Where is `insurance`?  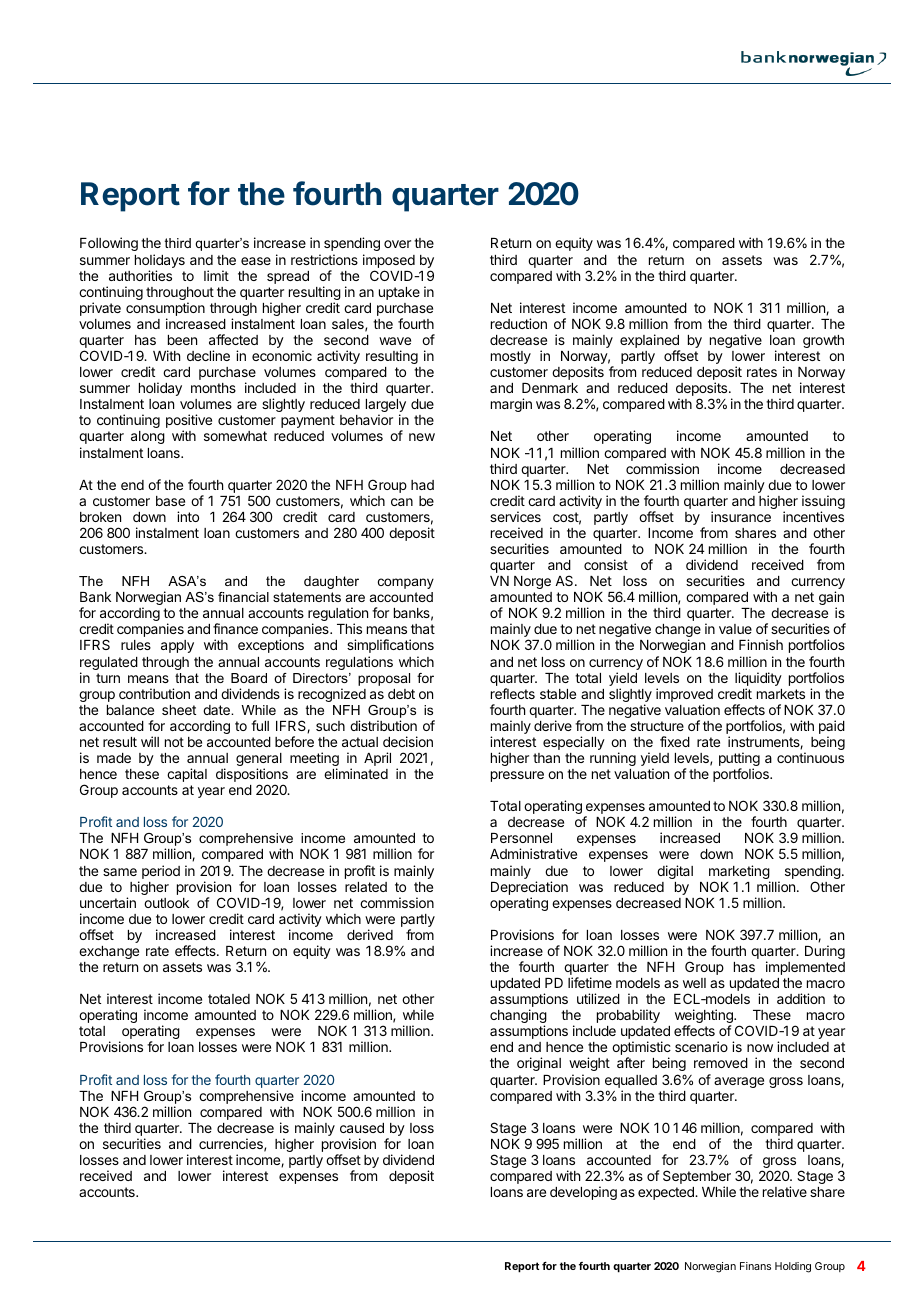 insurance is located at coordinates (741, 516).
